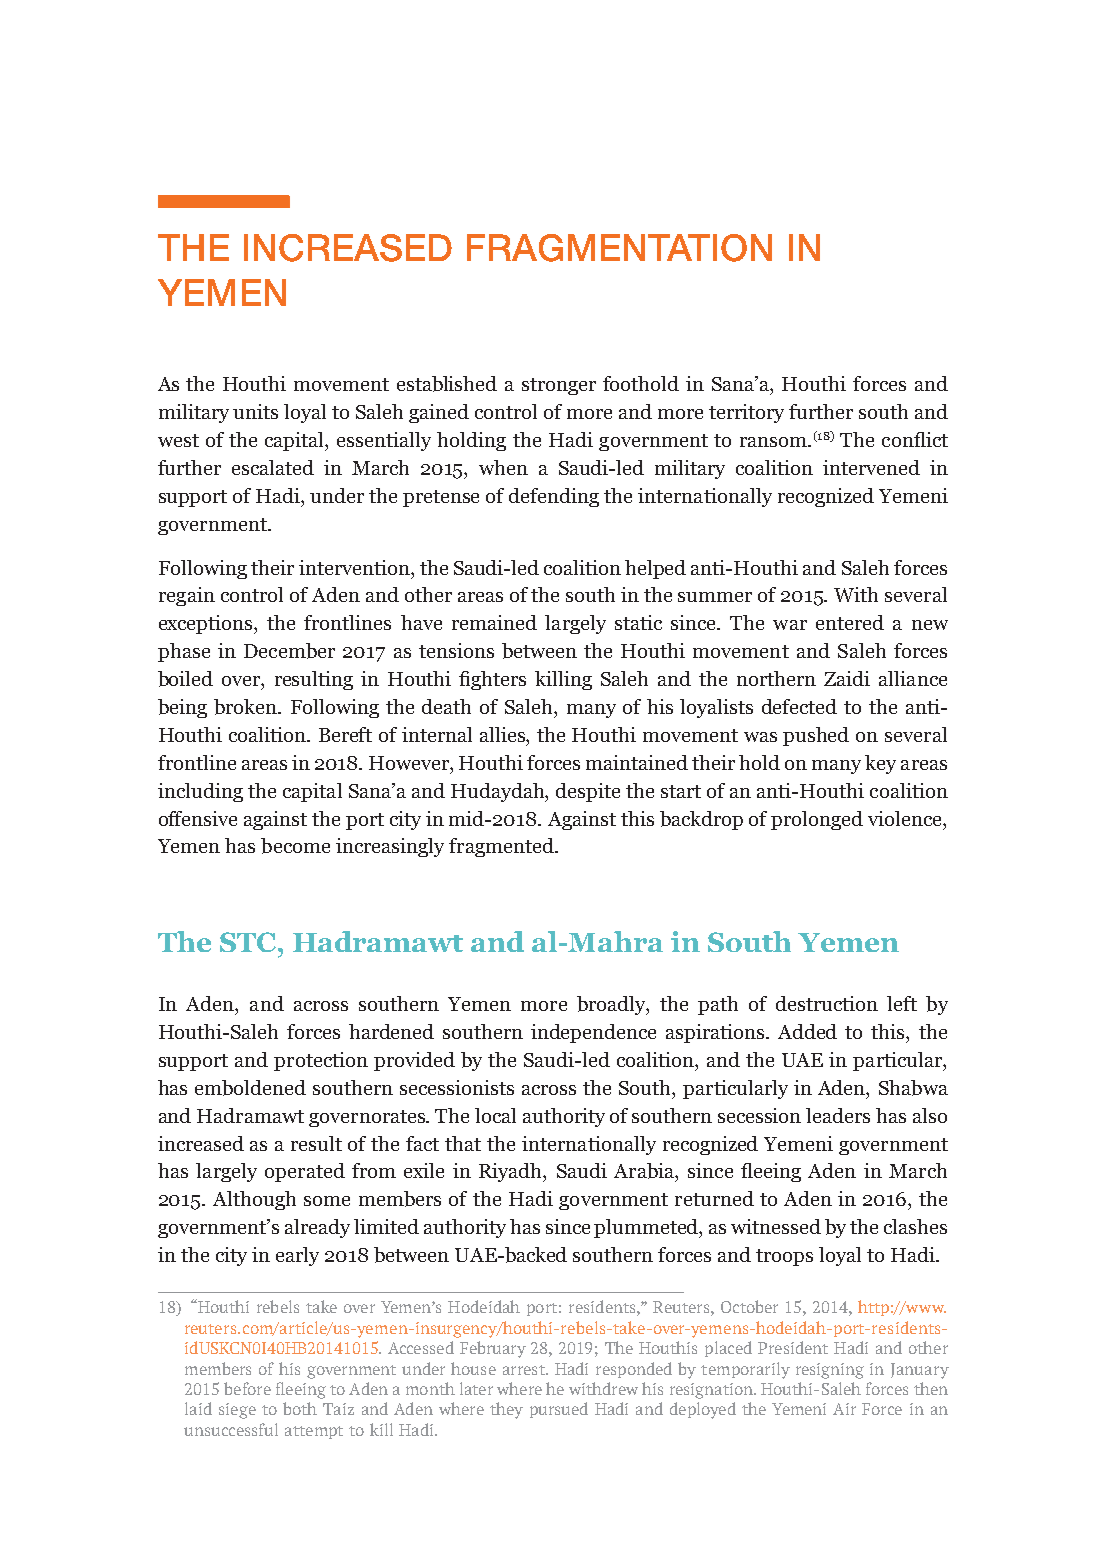 The width and height of the screenshot is (1106, 1565). What do you see at coordinates (619, 248) in the screenshot?
I see `FRAGMENTATION` at bounding box center [619, 248].
